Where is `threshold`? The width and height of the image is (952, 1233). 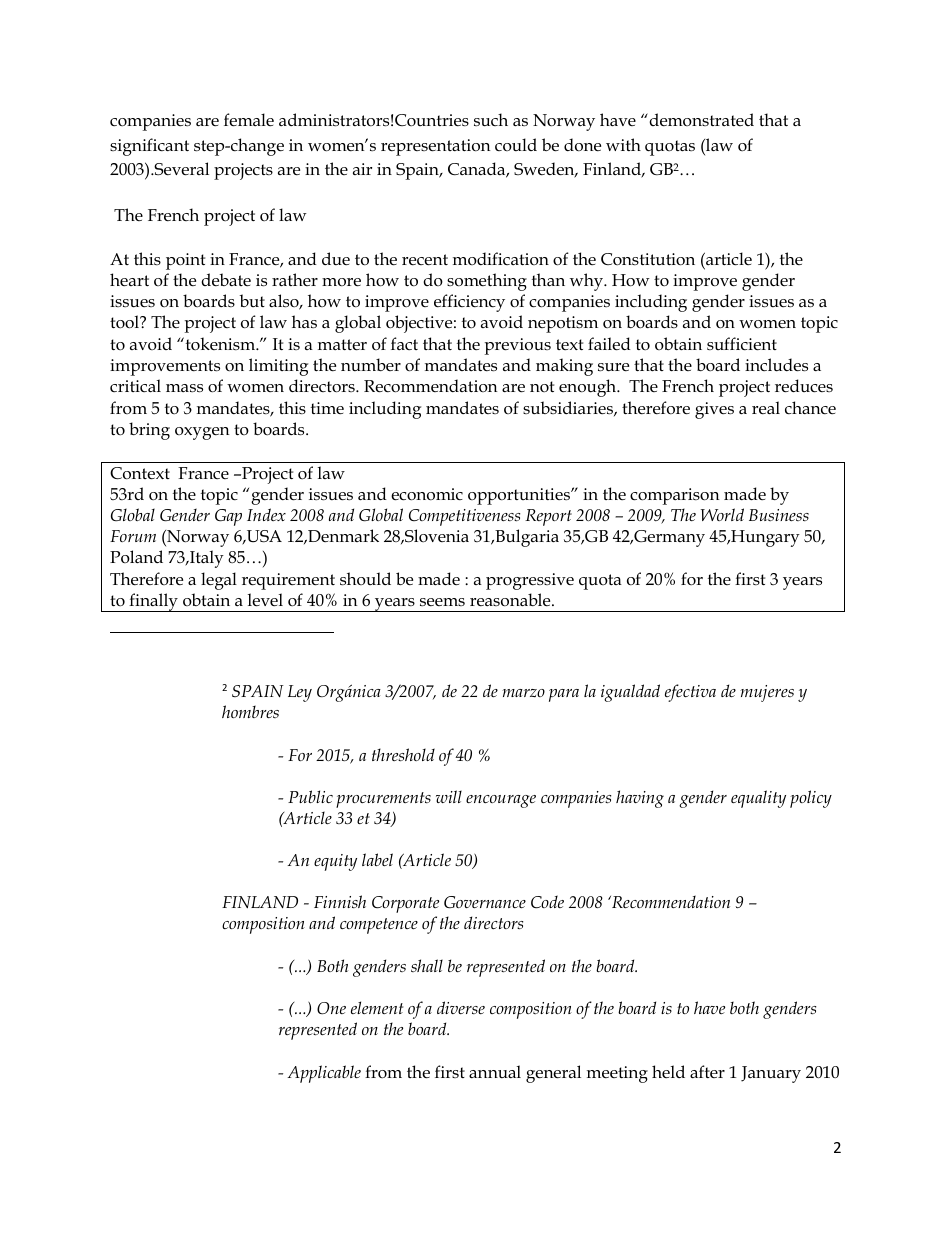 threshold is located at coordinates (403, 755).
